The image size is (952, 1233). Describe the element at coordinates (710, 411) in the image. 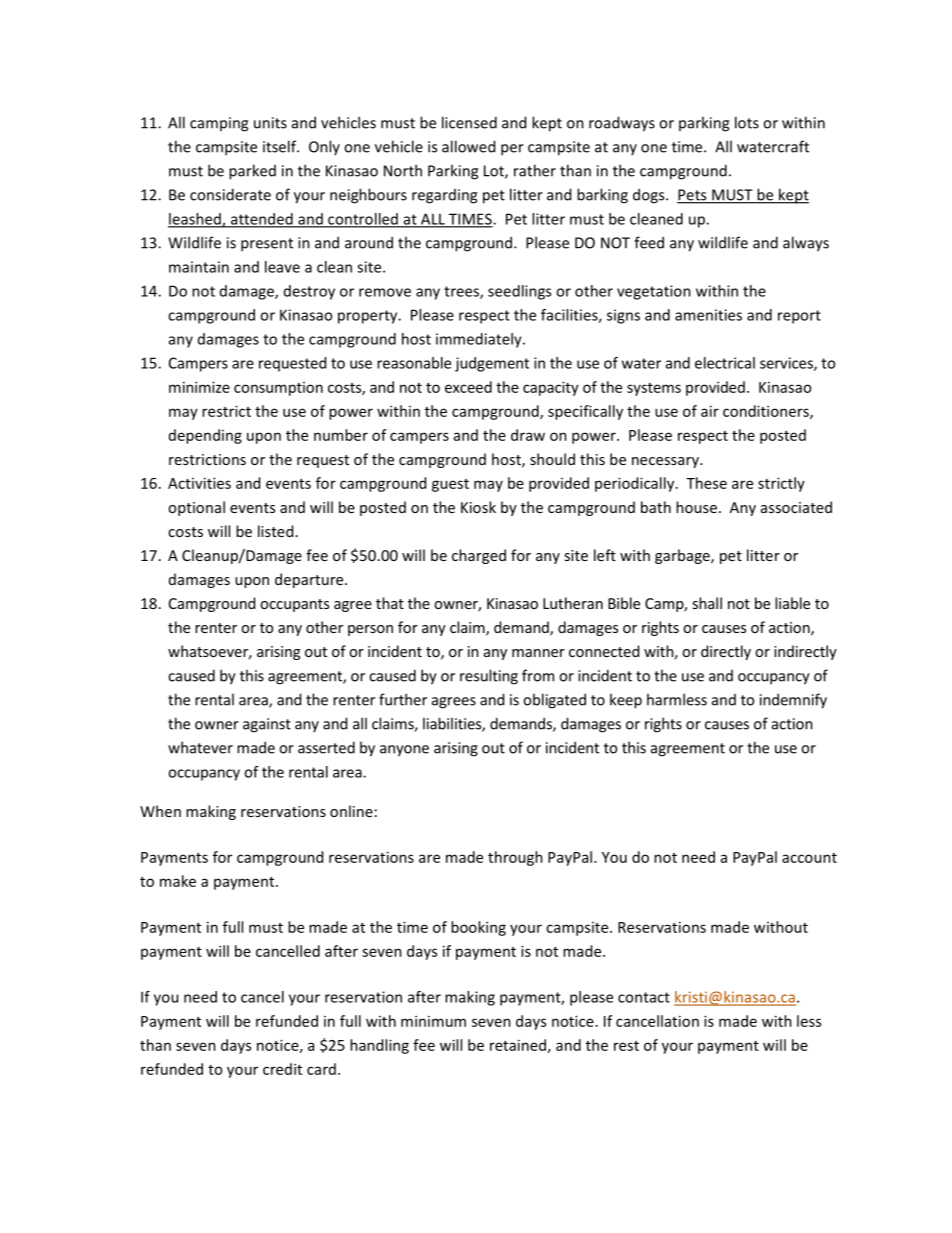

I see `air` at that location.
